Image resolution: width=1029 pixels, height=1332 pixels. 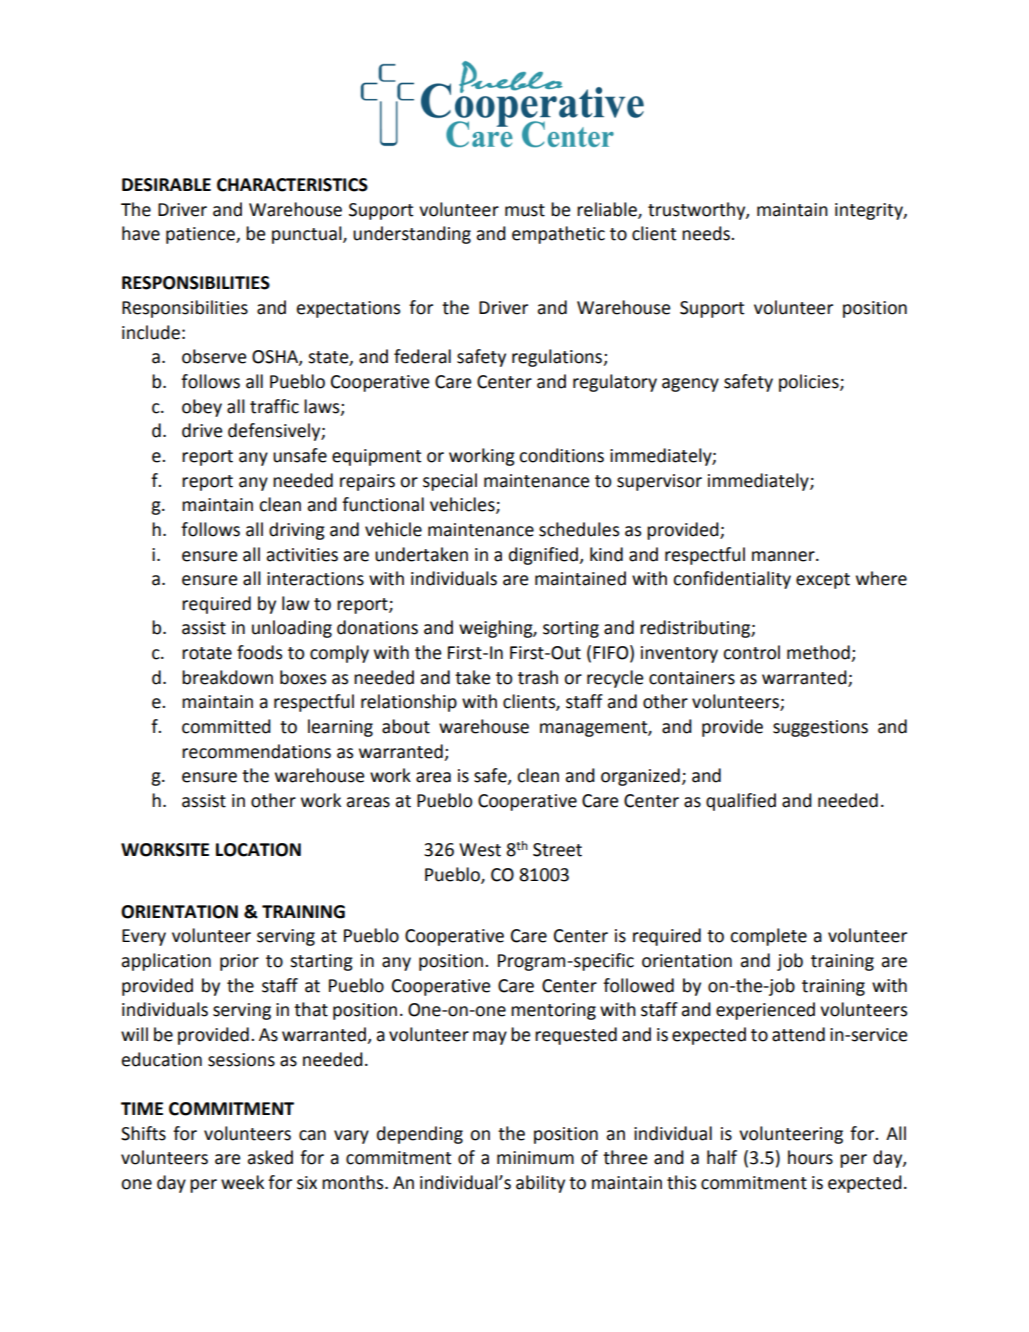 I want to click on trash, so click(x=538, y=677).
